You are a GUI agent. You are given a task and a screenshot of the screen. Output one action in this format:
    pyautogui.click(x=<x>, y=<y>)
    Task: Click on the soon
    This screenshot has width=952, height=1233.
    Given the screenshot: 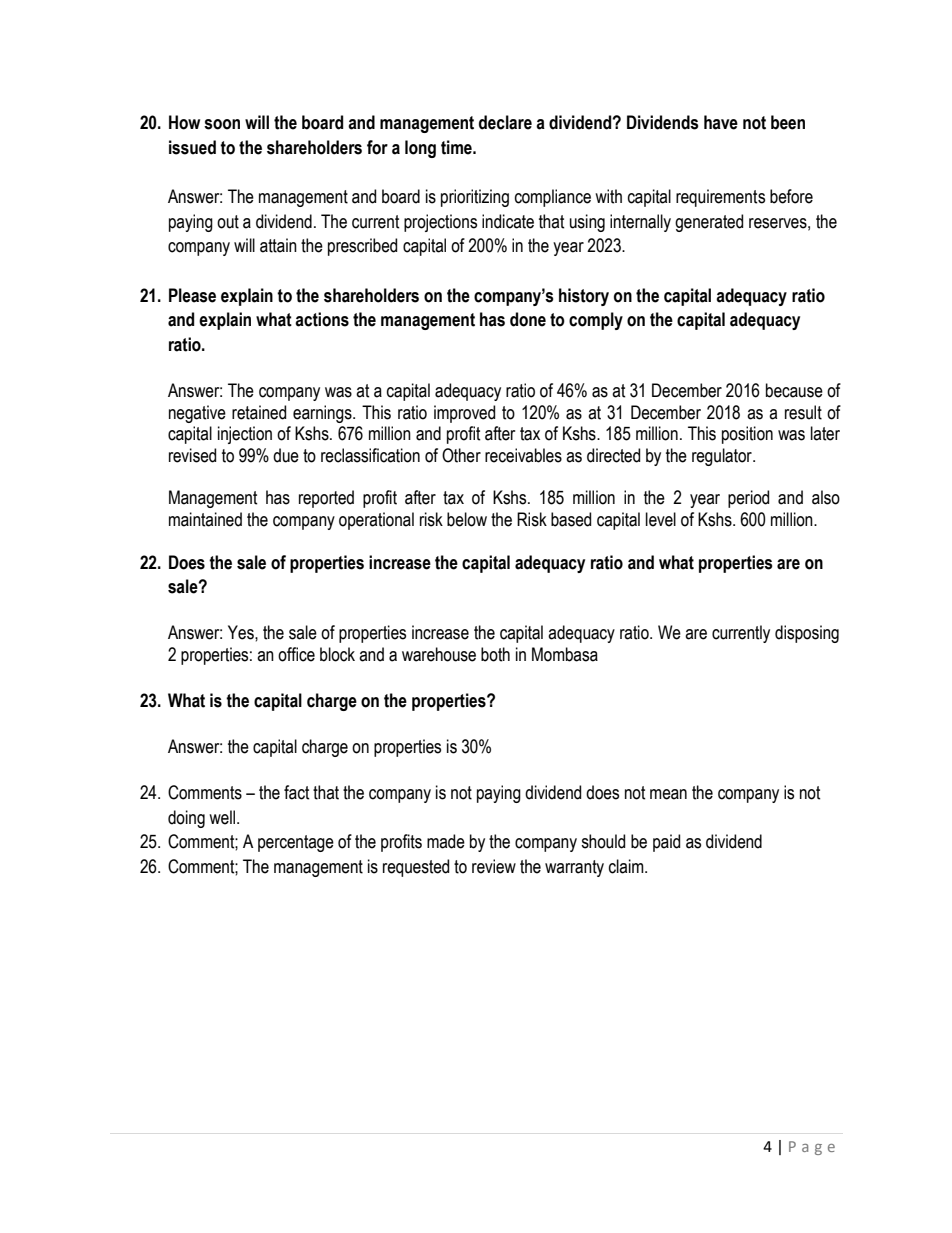 What is the action you would take?
    pyautogui.click(x=222, y=124)
